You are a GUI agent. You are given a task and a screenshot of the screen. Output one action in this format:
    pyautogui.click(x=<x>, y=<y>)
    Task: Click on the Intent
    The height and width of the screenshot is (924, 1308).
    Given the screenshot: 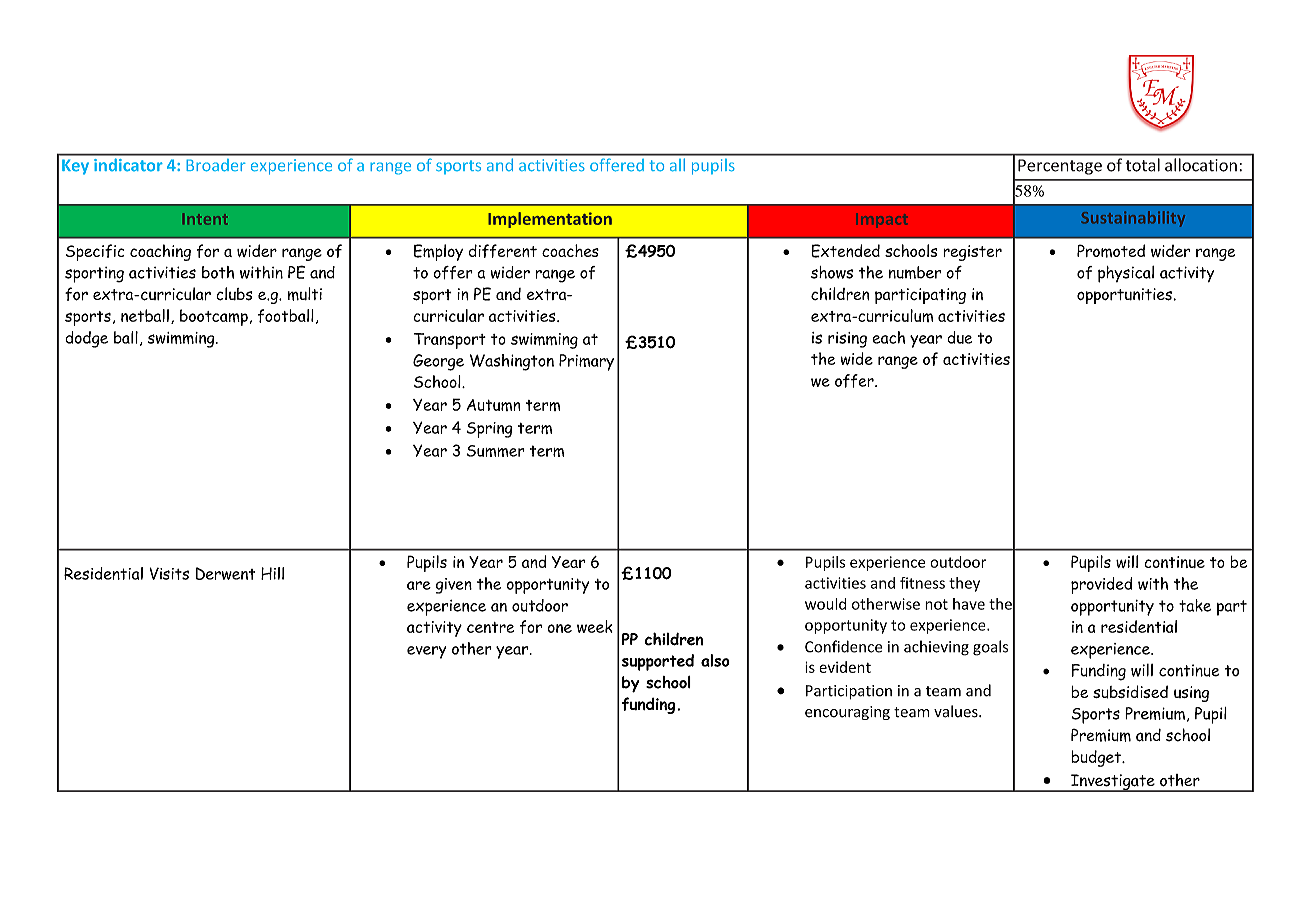 What is the action you would take?
    pyautogui.click(x=205, y=219)
